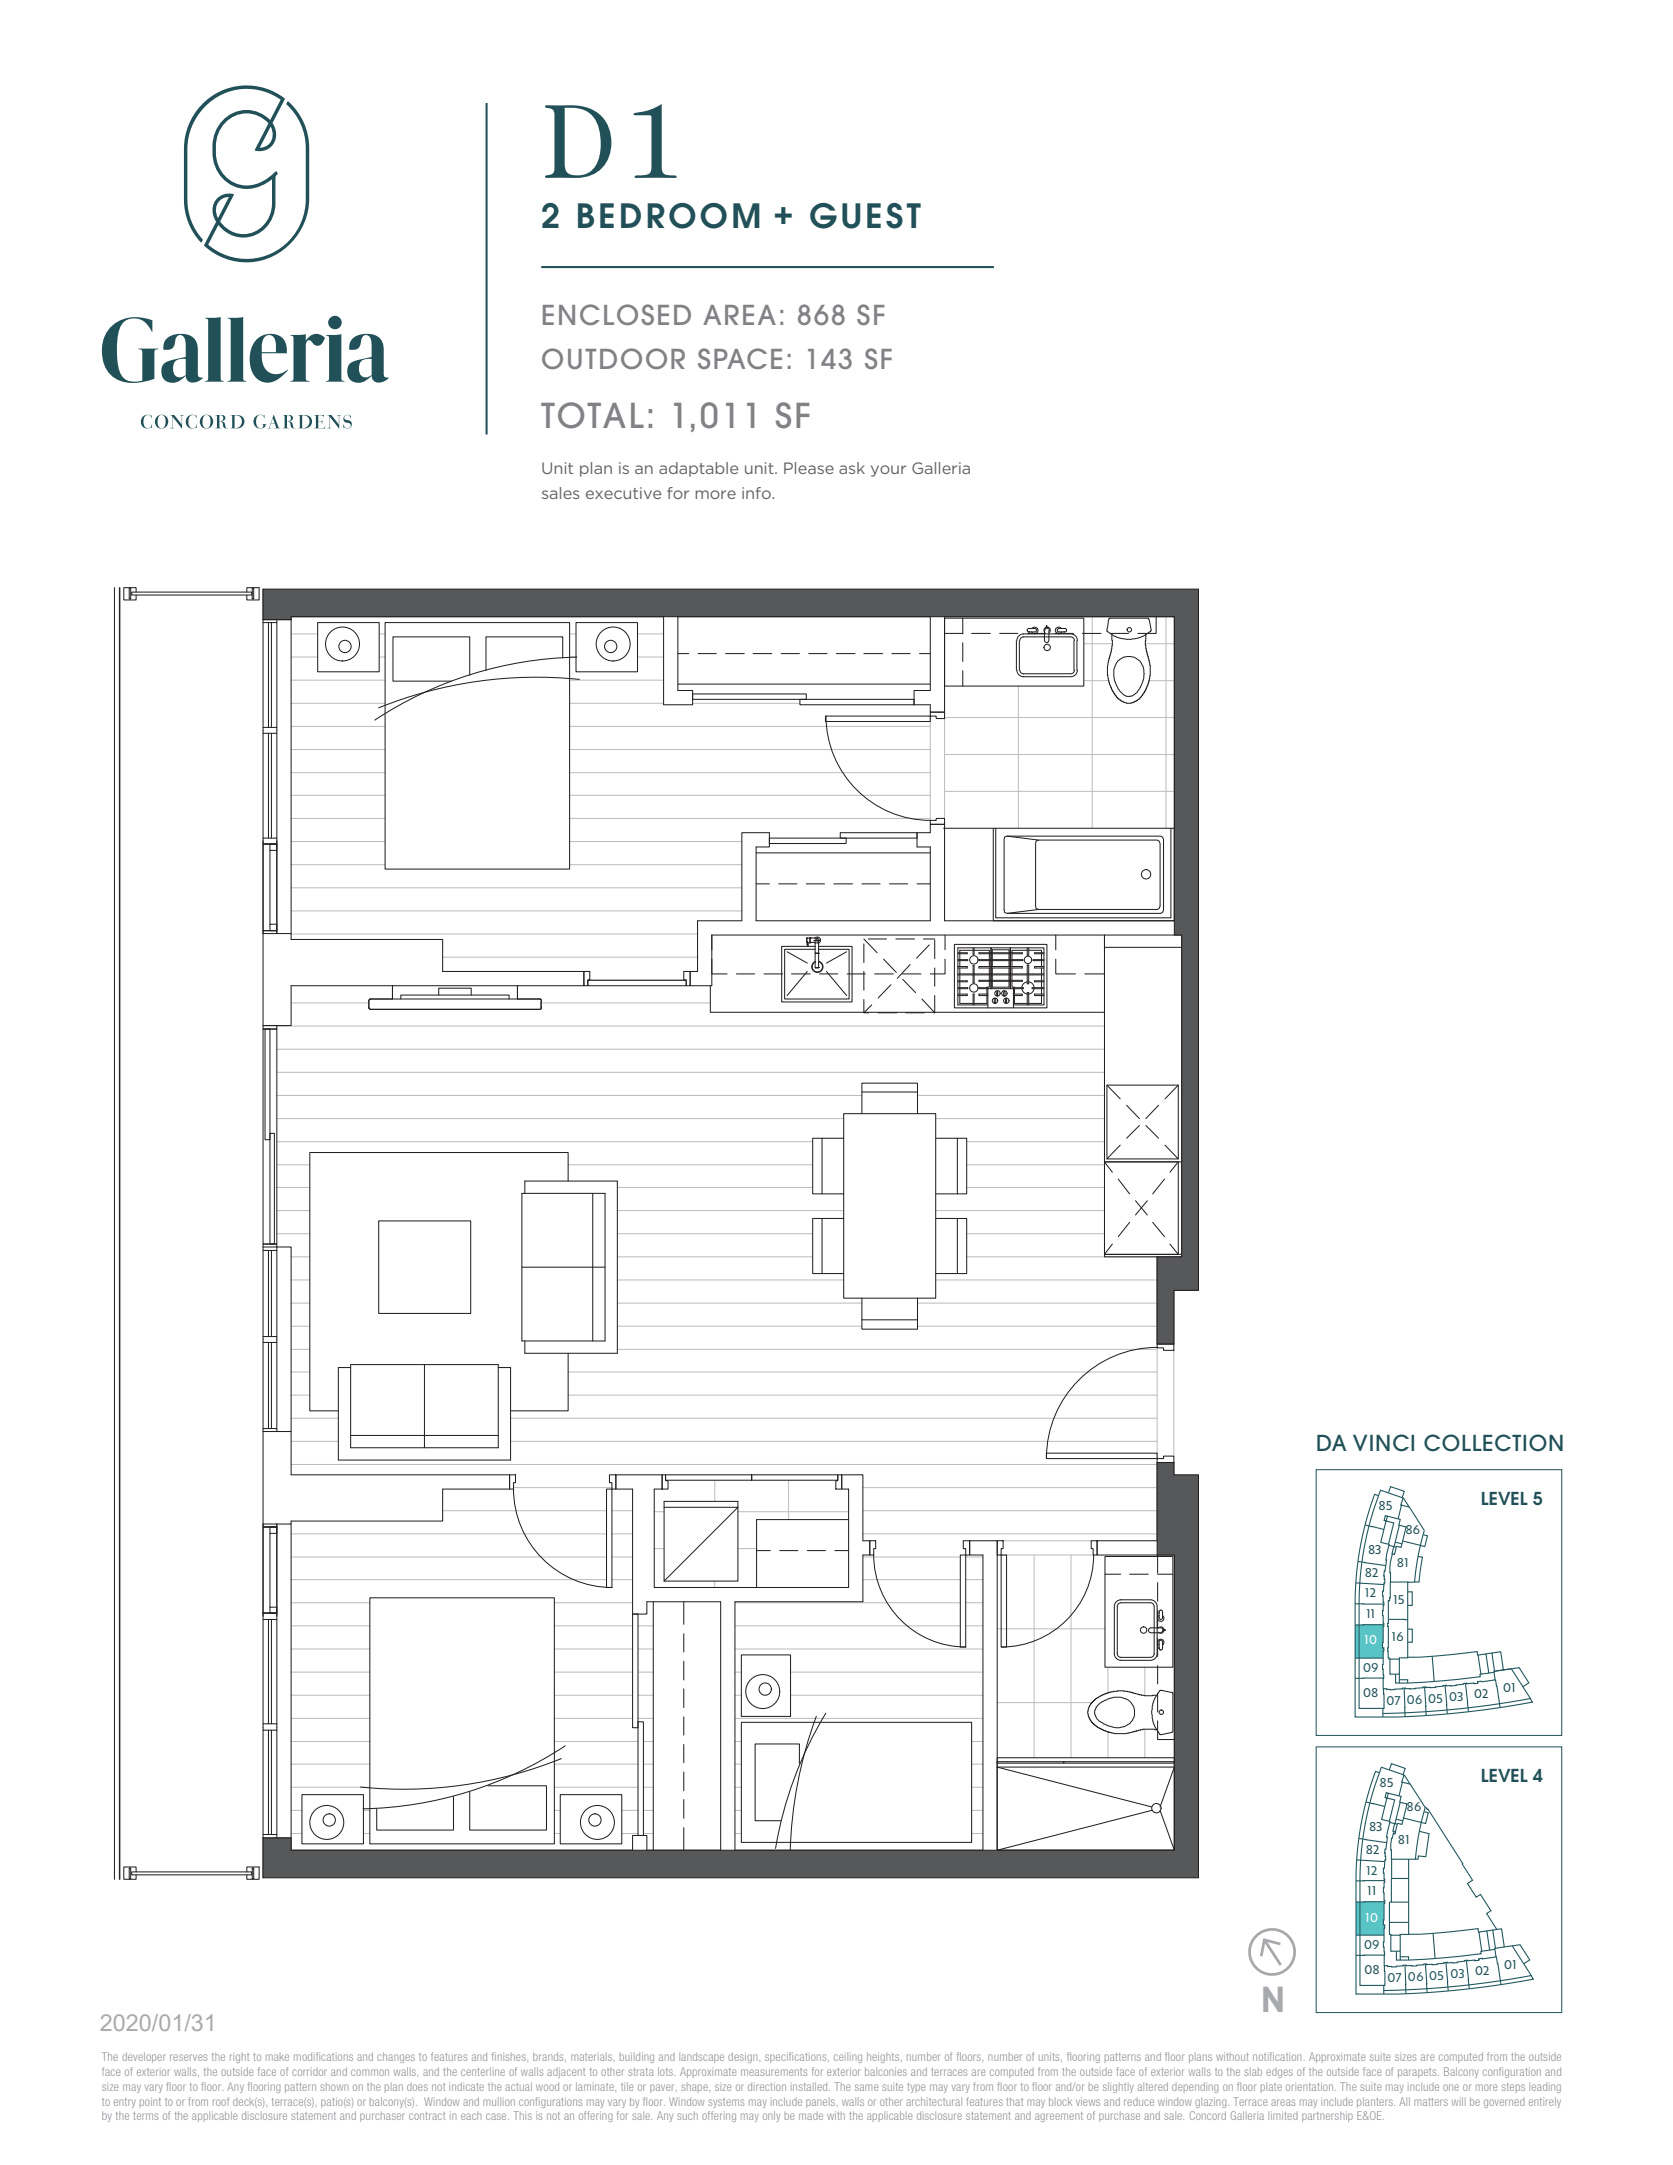 The width and height of the image is (1673, 2165). Describe the element at coordinates (277, 2057) in the image. I see `make` at that location.
